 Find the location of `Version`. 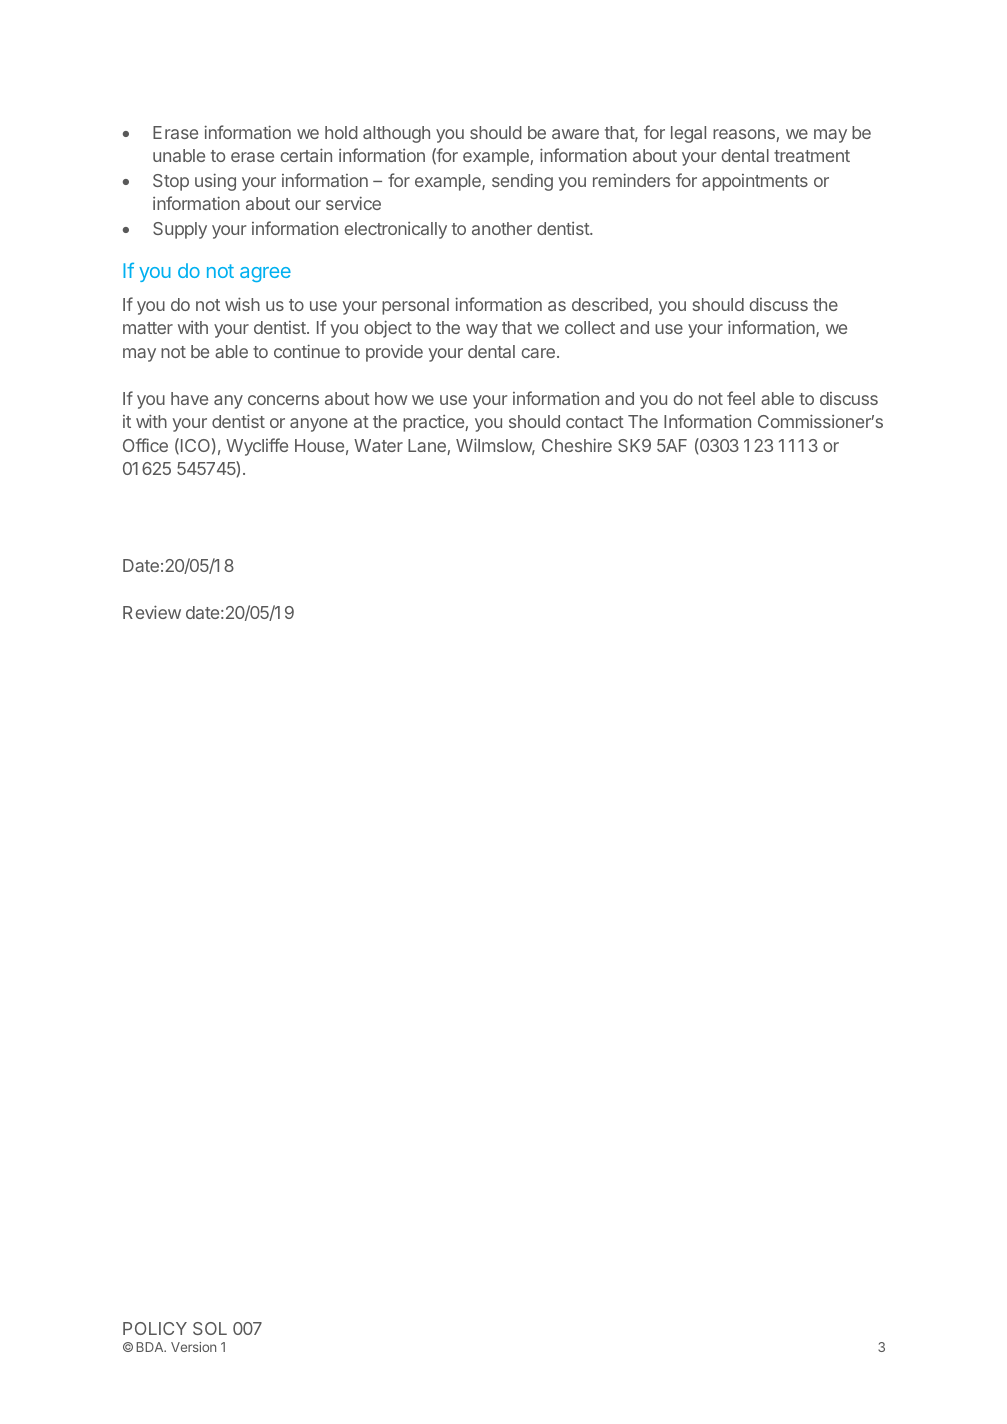

Version is located at coordinates (193, 1347).
